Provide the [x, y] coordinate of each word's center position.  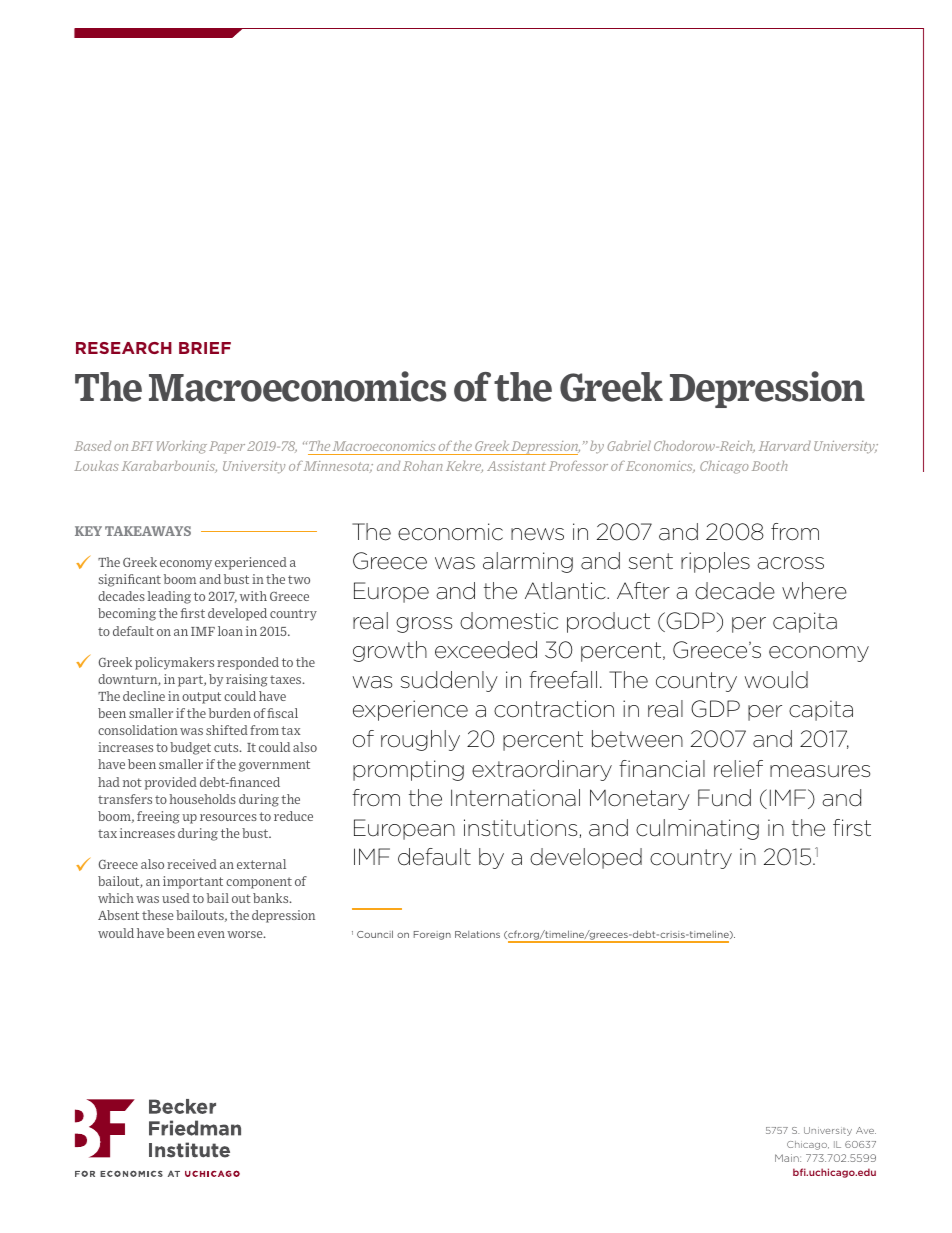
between [637, 739]
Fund [724, 798]
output [201, 698]
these [157, 915]
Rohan [423, 466]
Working [182, 447]
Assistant [516, 466]
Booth [770, 466]
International [515, 798]
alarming [528, 562]
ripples [715, 562]
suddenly [449, 681]
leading [169, 597]
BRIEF [205, 348]
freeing [158, 817]
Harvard [785, 446]
